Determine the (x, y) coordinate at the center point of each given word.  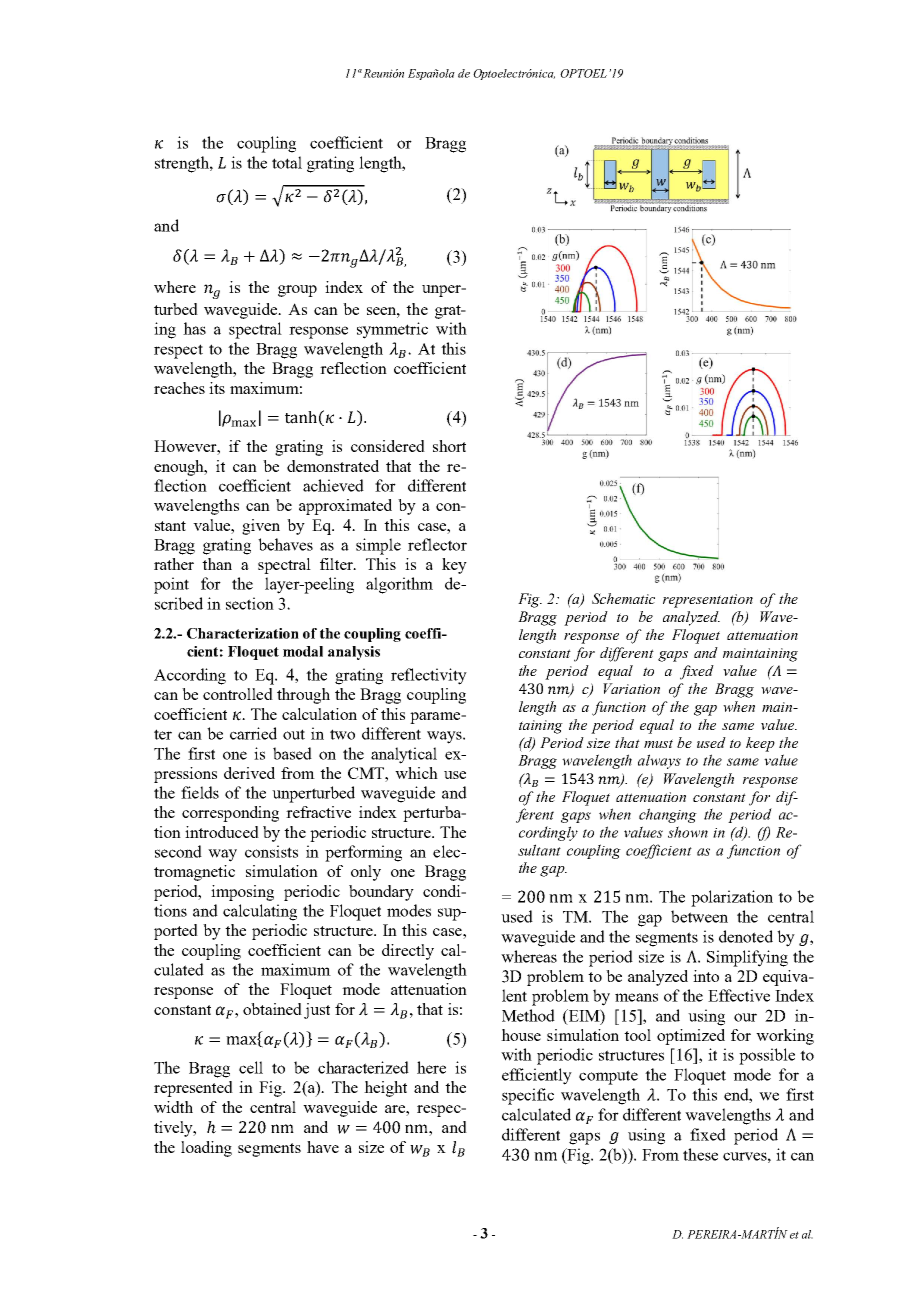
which (416, 773)
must (658, 743)
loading (206, 1149)
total (287, 162)
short (449, 446)
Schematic (623, 598)
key (454, 566)
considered (388, 446)
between (699, 916)
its (217, 388)
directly (408, 952)
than (217, 564)
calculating (260, 912)
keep (760, 744)
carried (253, 733)
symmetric (392, 330)
